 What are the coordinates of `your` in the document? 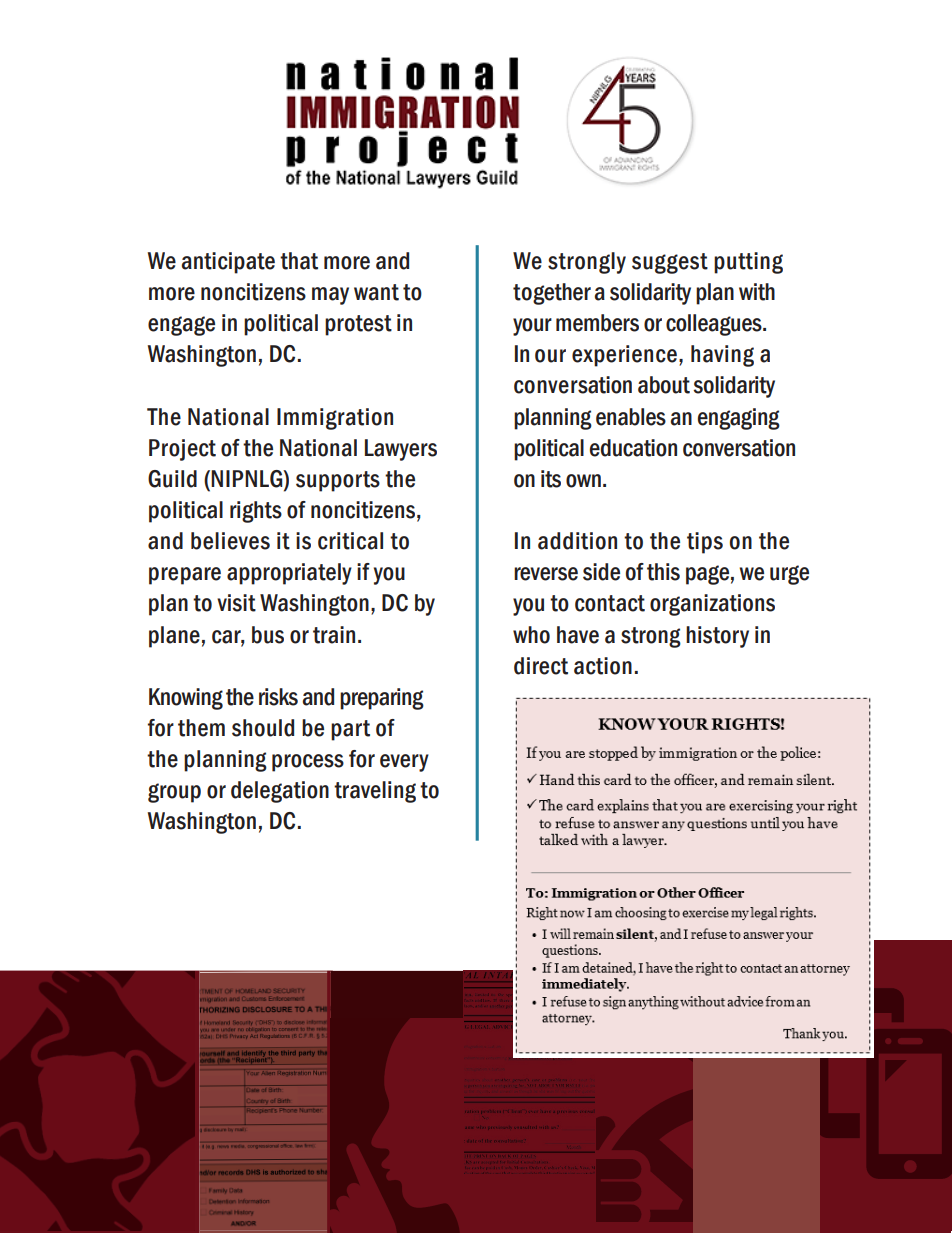 It's located at (532, 327).
